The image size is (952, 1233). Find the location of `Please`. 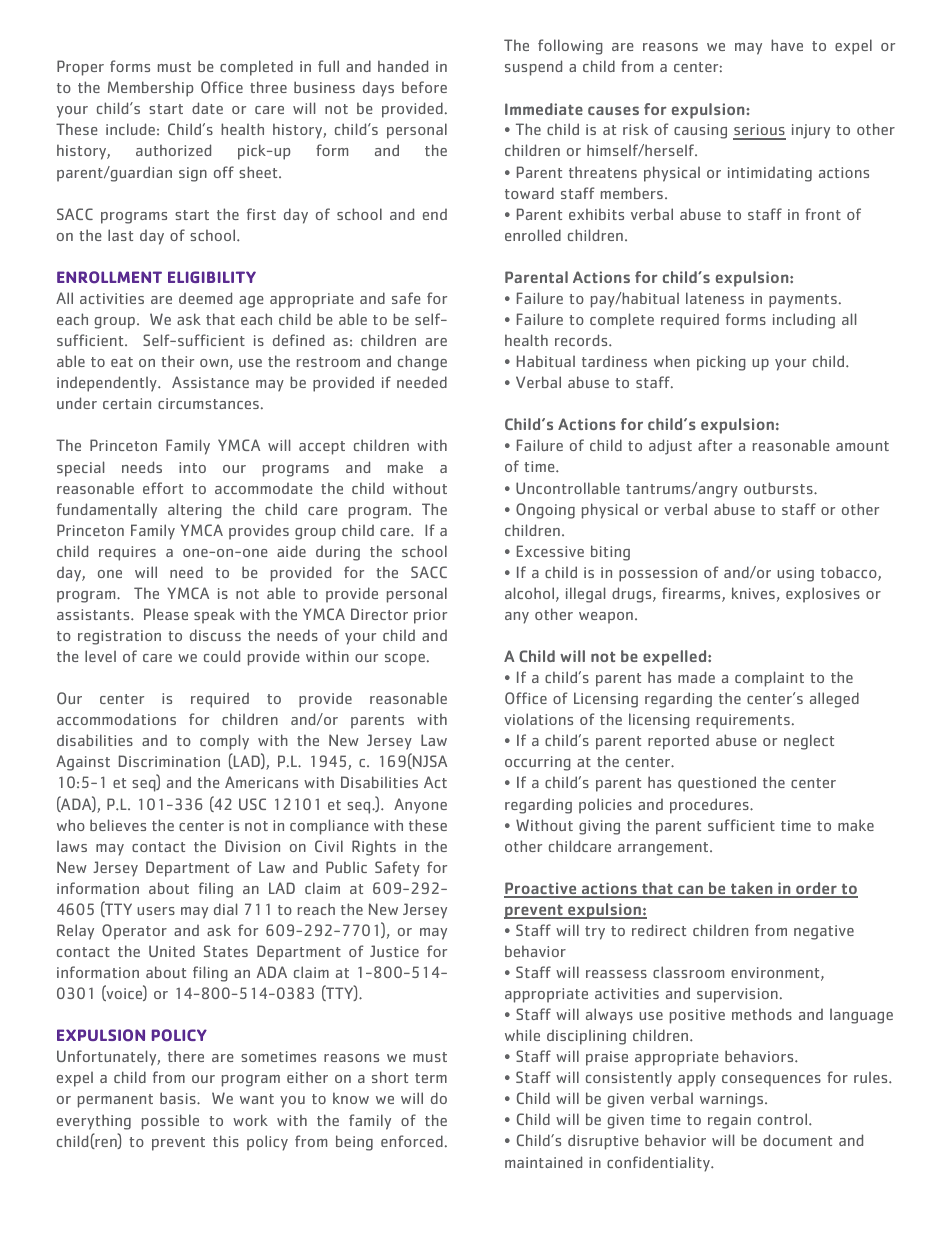

Please is located at coordinates (166, 614).
